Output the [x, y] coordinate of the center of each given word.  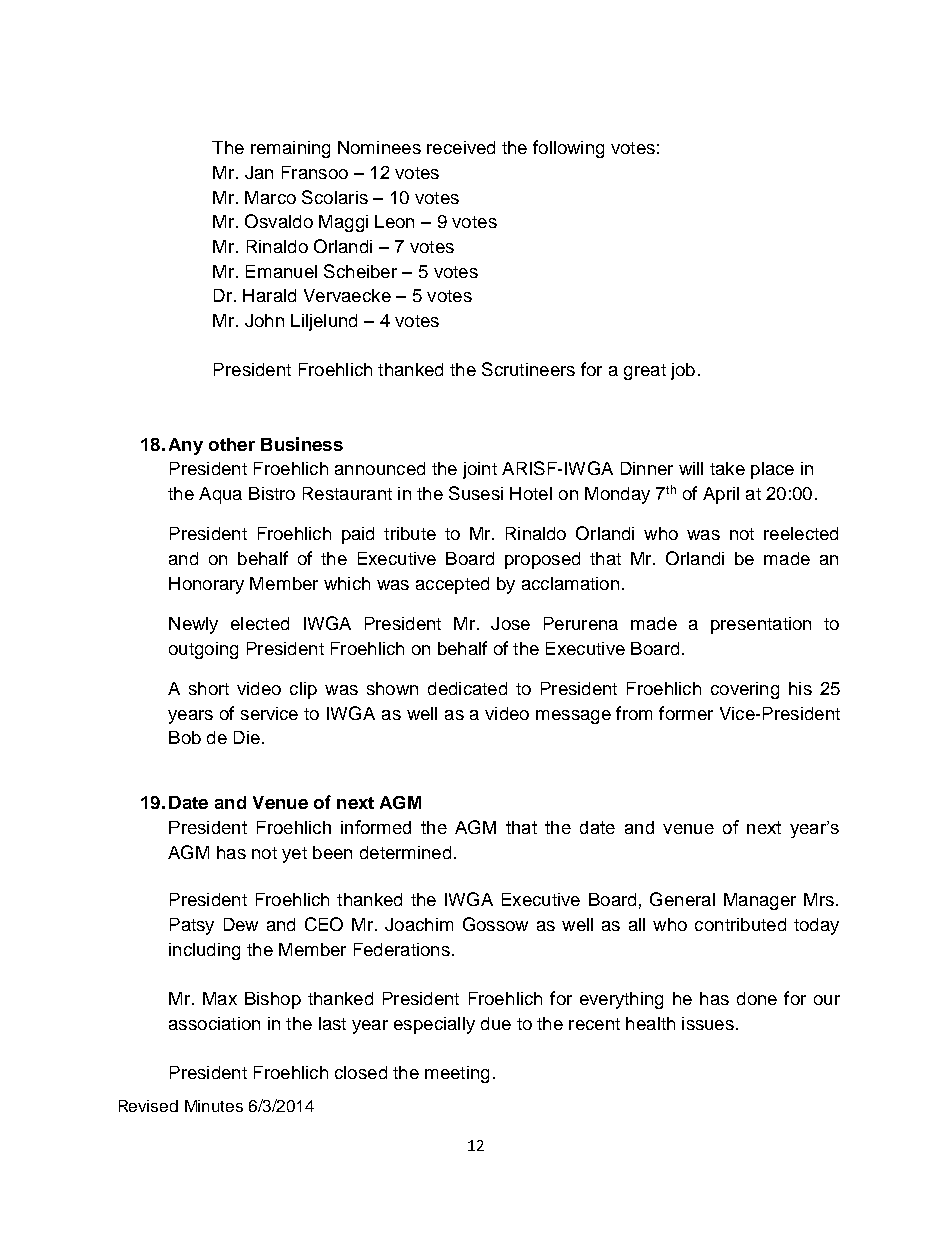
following [568, 149]
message [573, 717]
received [461, 147]
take [727, 468]
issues [708, 1023]
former [686, 713]
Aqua [220, 495]
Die [247, 737]
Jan [259, 172]
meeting [457, 1074]
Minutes [214, 1106]
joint [480, 470]
